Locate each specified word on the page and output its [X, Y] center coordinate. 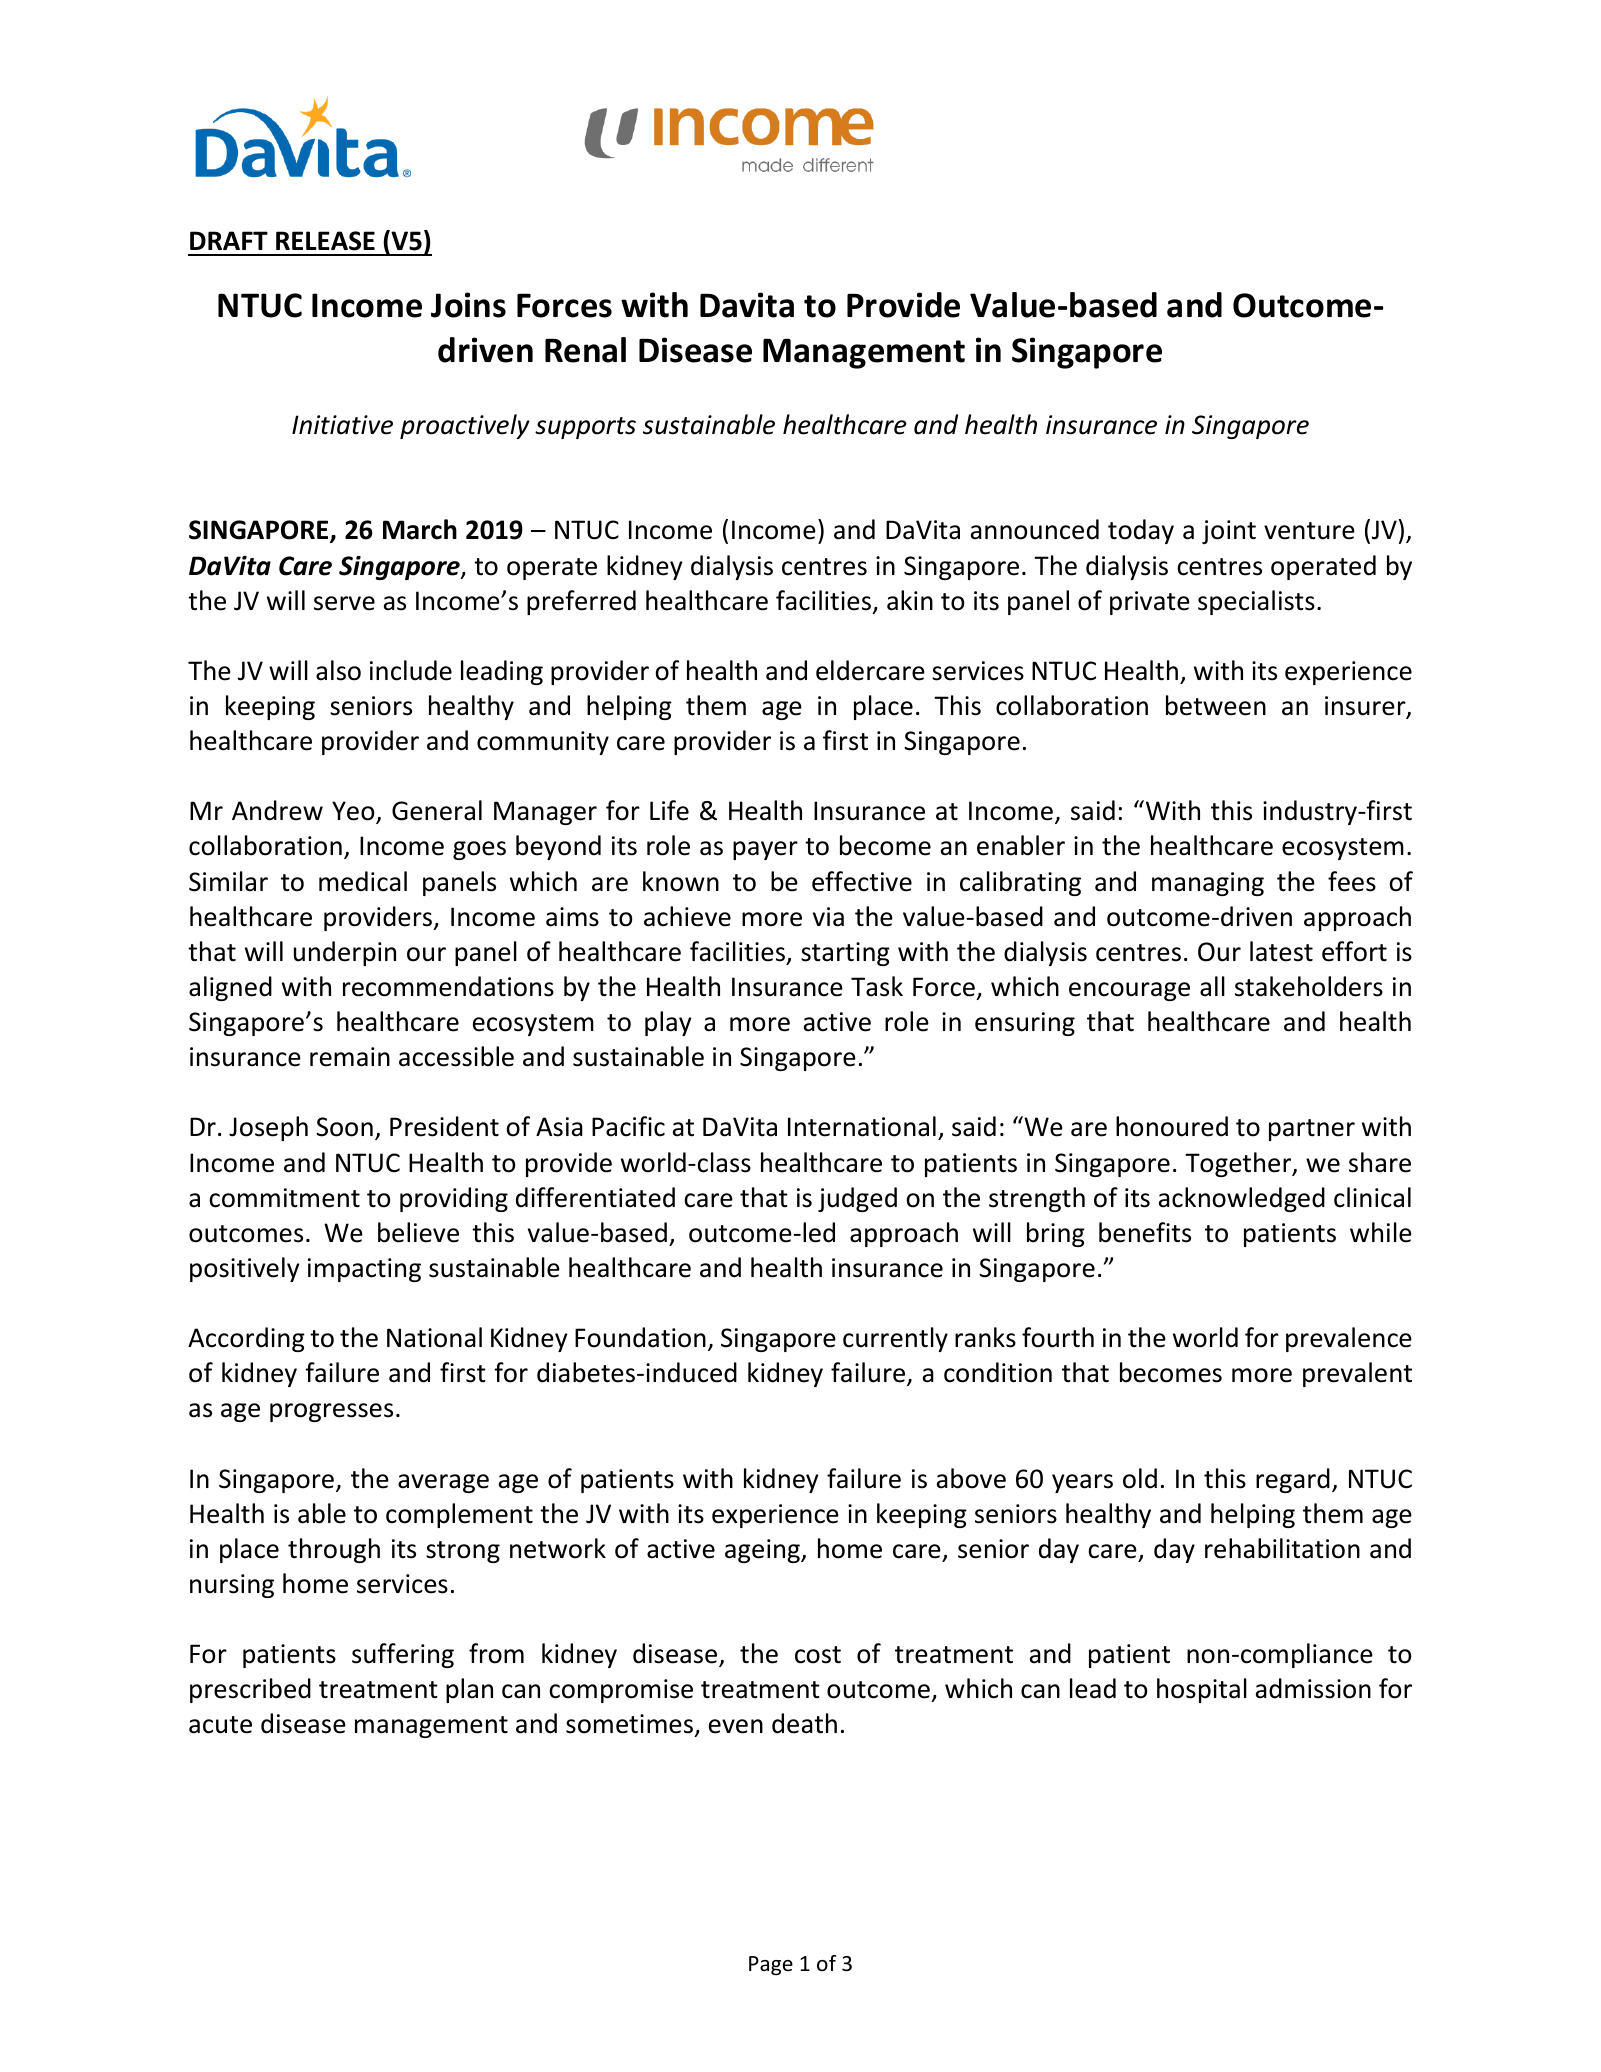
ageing [763, 1551]
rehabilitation [1282, 1548]
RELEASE [325, 241]
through [334, 1550]
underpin [345, 953]
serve [344, 603]
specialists [1256, 602]
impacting [364, 1270]
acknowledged [1242, 1199]
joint [1229, 532]
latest [1281, 951]
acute [220, 1725]
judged [857, 1199]
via [828, 917]
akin [910, 600]
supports [585, 428]
